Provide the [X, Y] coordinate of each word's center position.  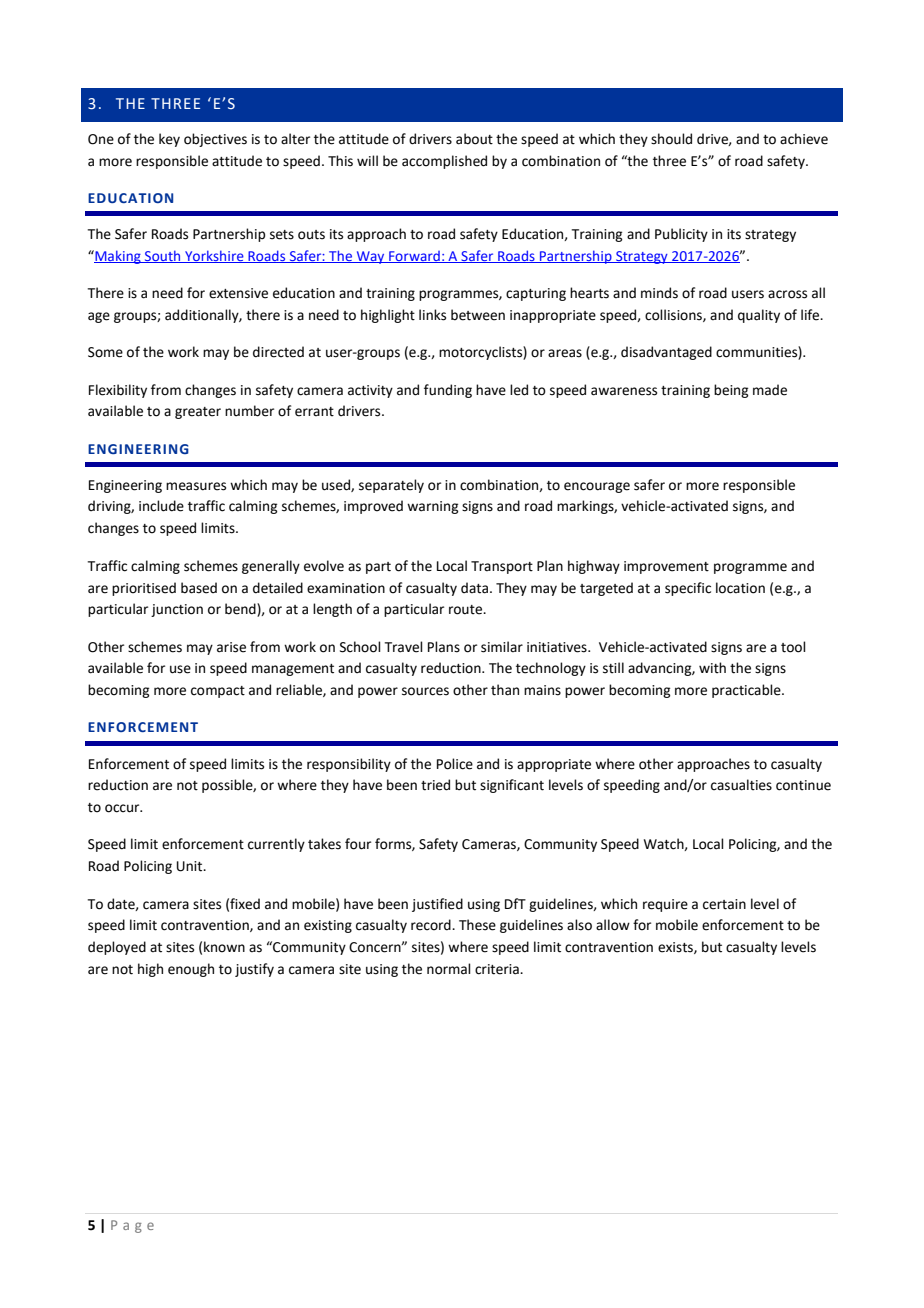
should [671, 139]
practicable [747, 691]
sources [425, 691]
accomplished [444, 162]
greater [198, 413]
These [477, 925]
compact [218, 692]
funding [448, 391]
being [731, 391]
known [224, 947]
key [169, 140]
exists [676, 948]
